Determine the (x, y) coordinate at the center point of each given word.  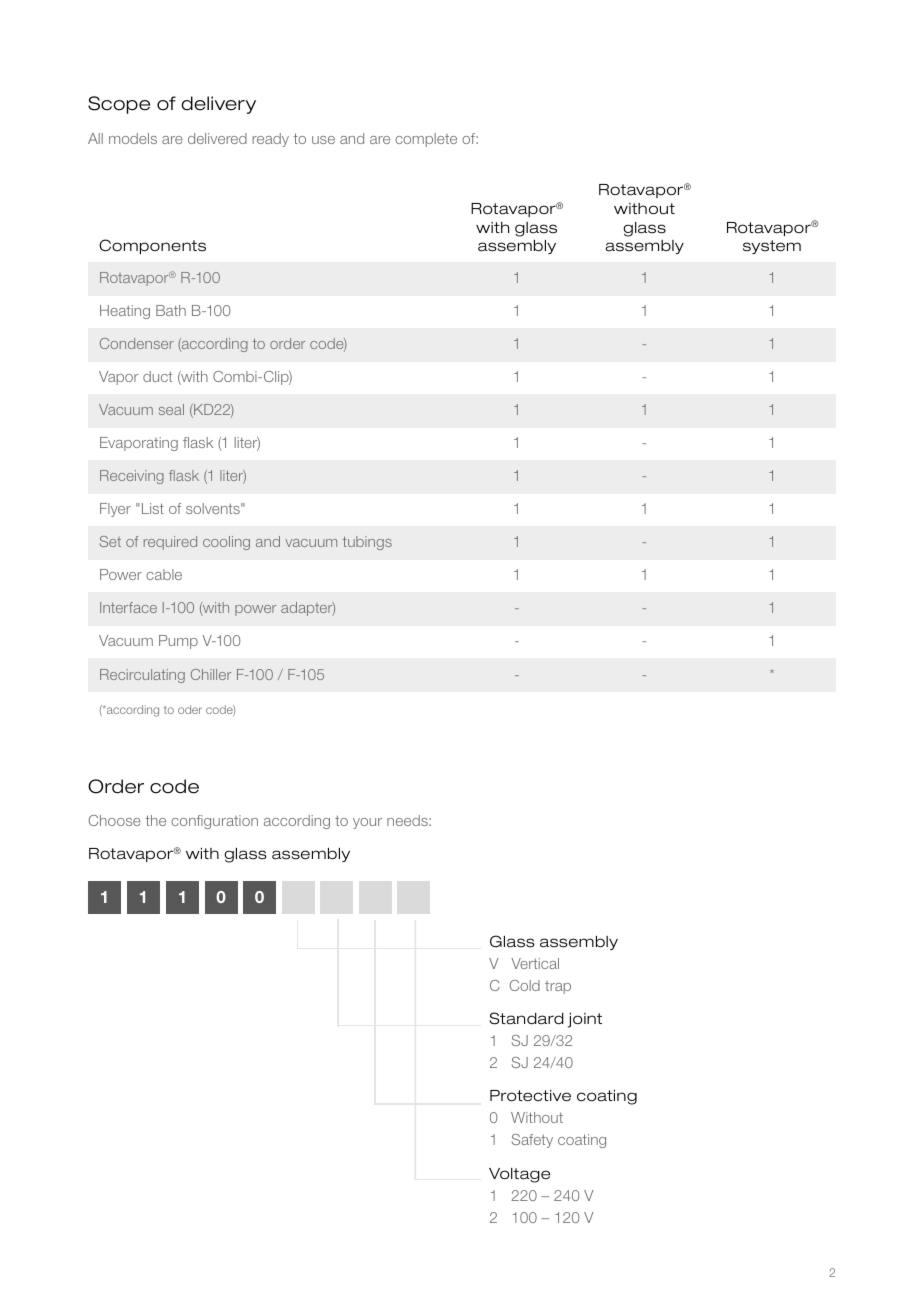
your (367, 823)
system (772, 247)
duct (157, 376)
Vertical (535, 963)
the (156, 820)
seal (171, 409)
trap (558, 987)
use (323, 140)
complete (426, 140)
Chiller (211, 674)
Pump (178, 642)
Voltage (519, 1175)
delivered (217, 138)
